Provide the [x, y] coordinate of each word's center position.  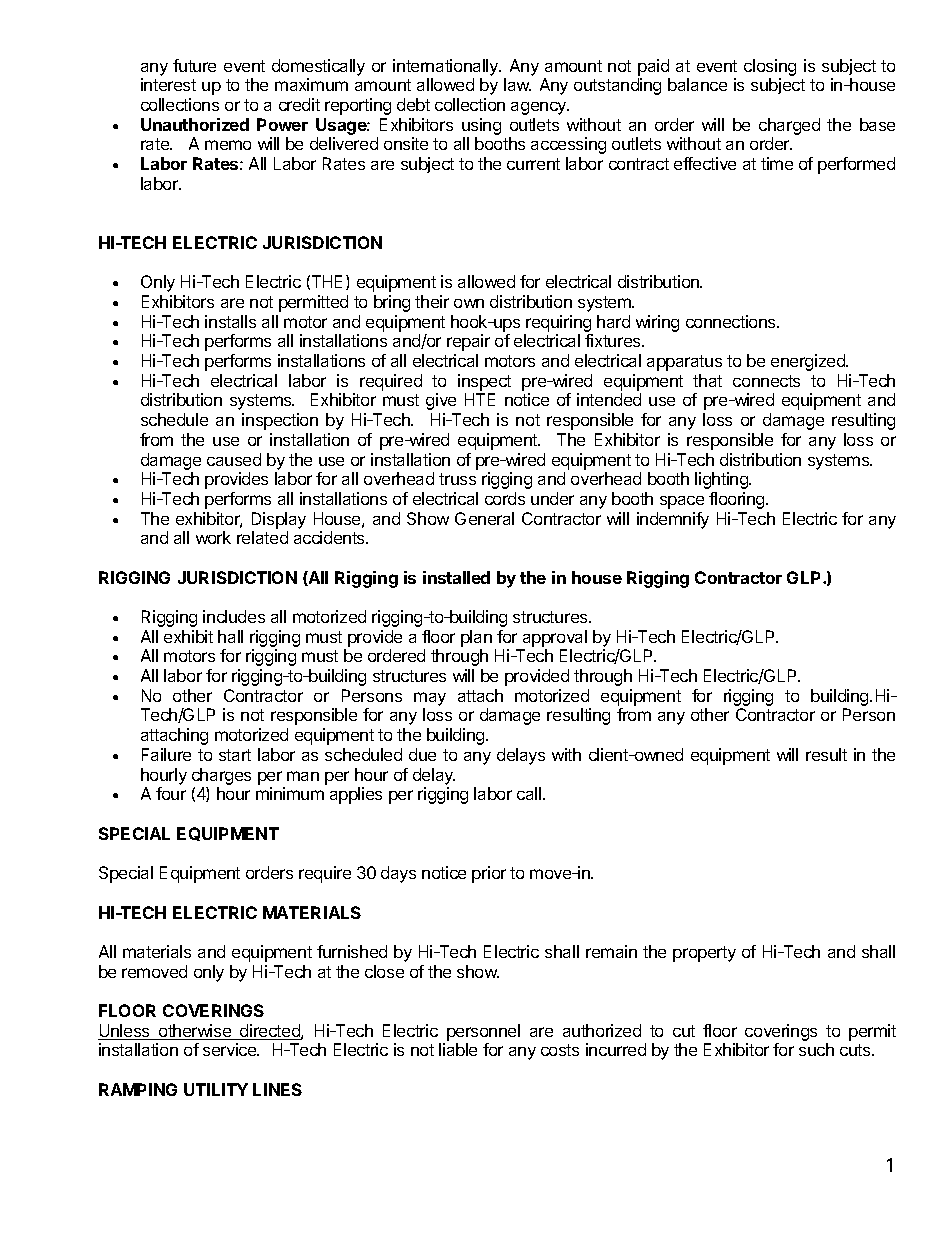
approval [555, 638]
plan [476, 638]
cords [505, 498]
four [171, 793]
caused [234, 459]
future [194, 65]
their [432, 301]
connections [732, 321]
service [231, 1049]
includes [234, 616]
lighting [722, 480]
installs [230, 321]
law [517, 84]
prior [489, 874]
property [704, 954]
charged [789, 126]
